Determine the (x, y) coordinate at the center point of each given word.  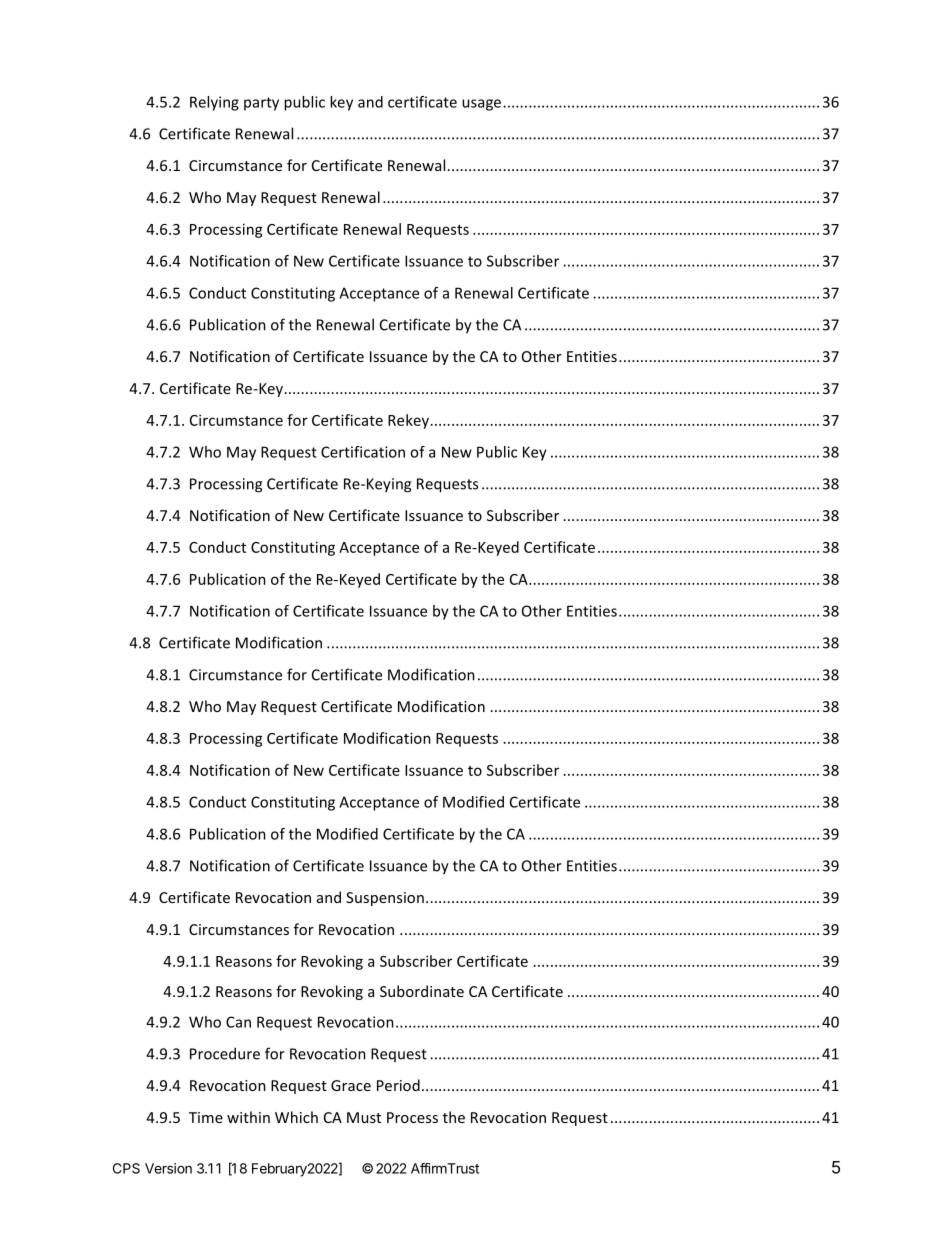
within (248, 1117)
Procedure (225, 1053)
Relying (214, 103)
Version (168, 1168)
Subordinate (422, 991)
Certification (363, 452)
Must (364, 1117)
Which (296, 1117)
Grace (351, 1085)
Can (238, 1022)
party (261, 104)
